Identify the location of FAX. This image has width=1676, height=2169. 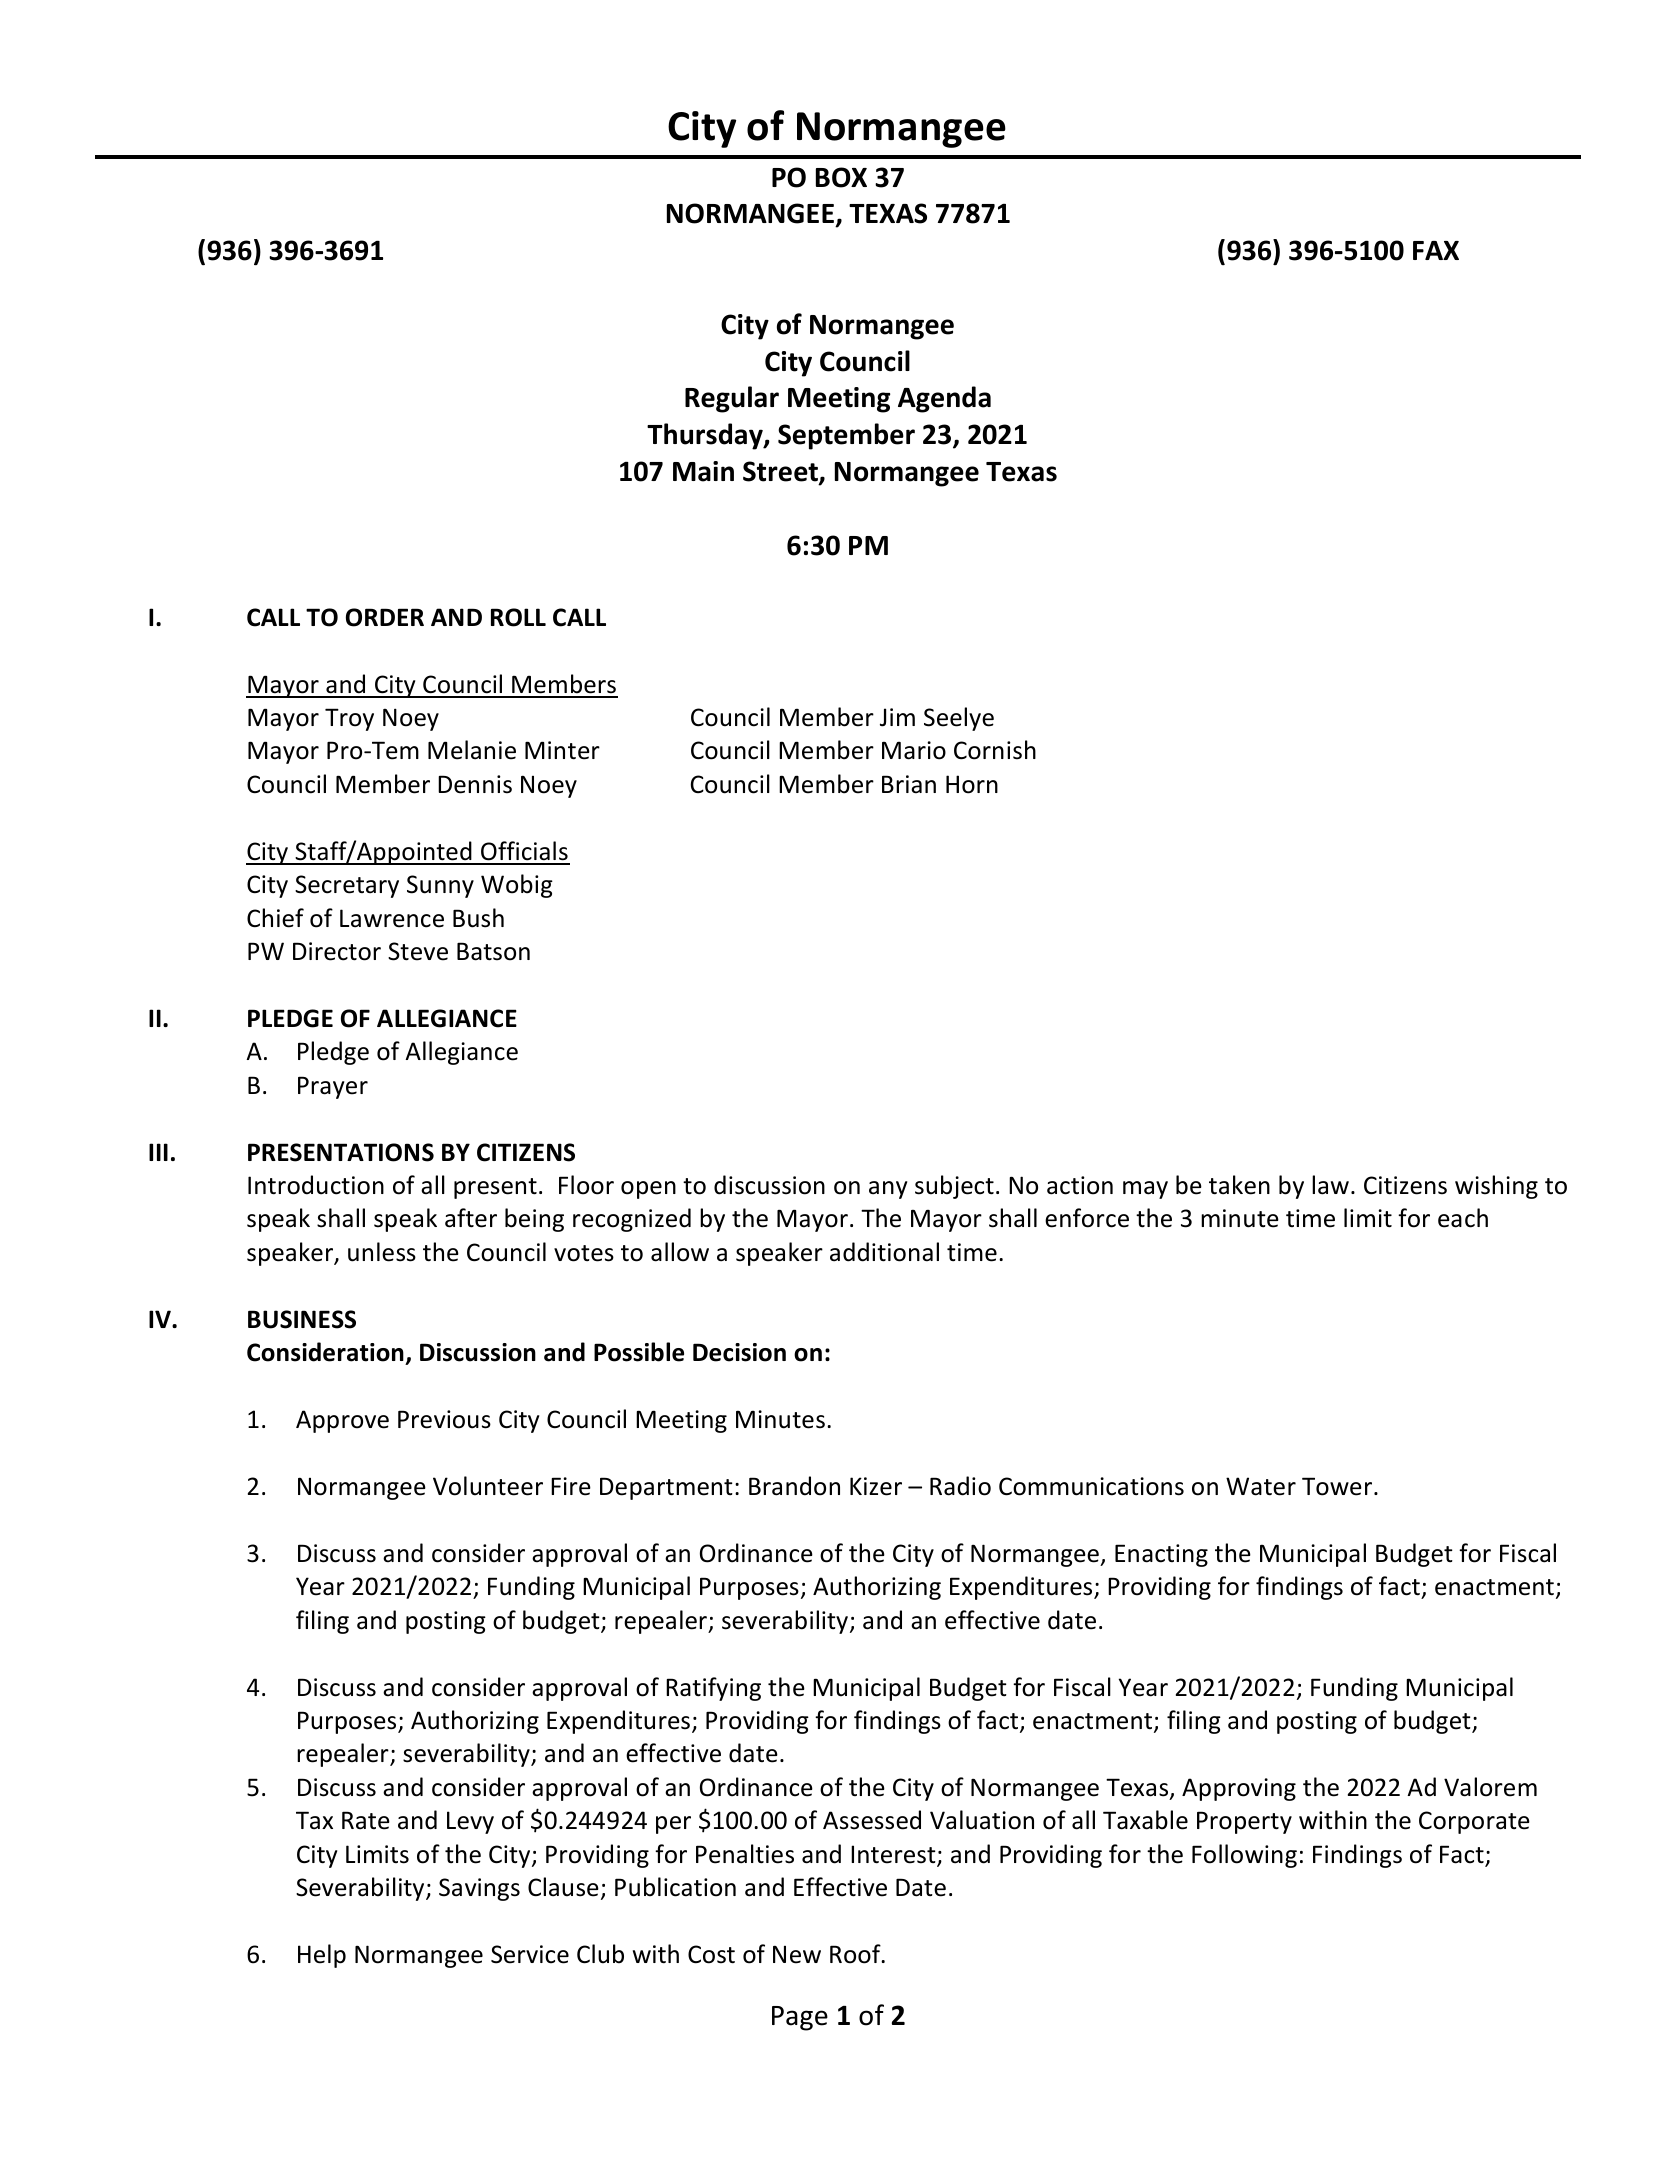
(1436, 250).
